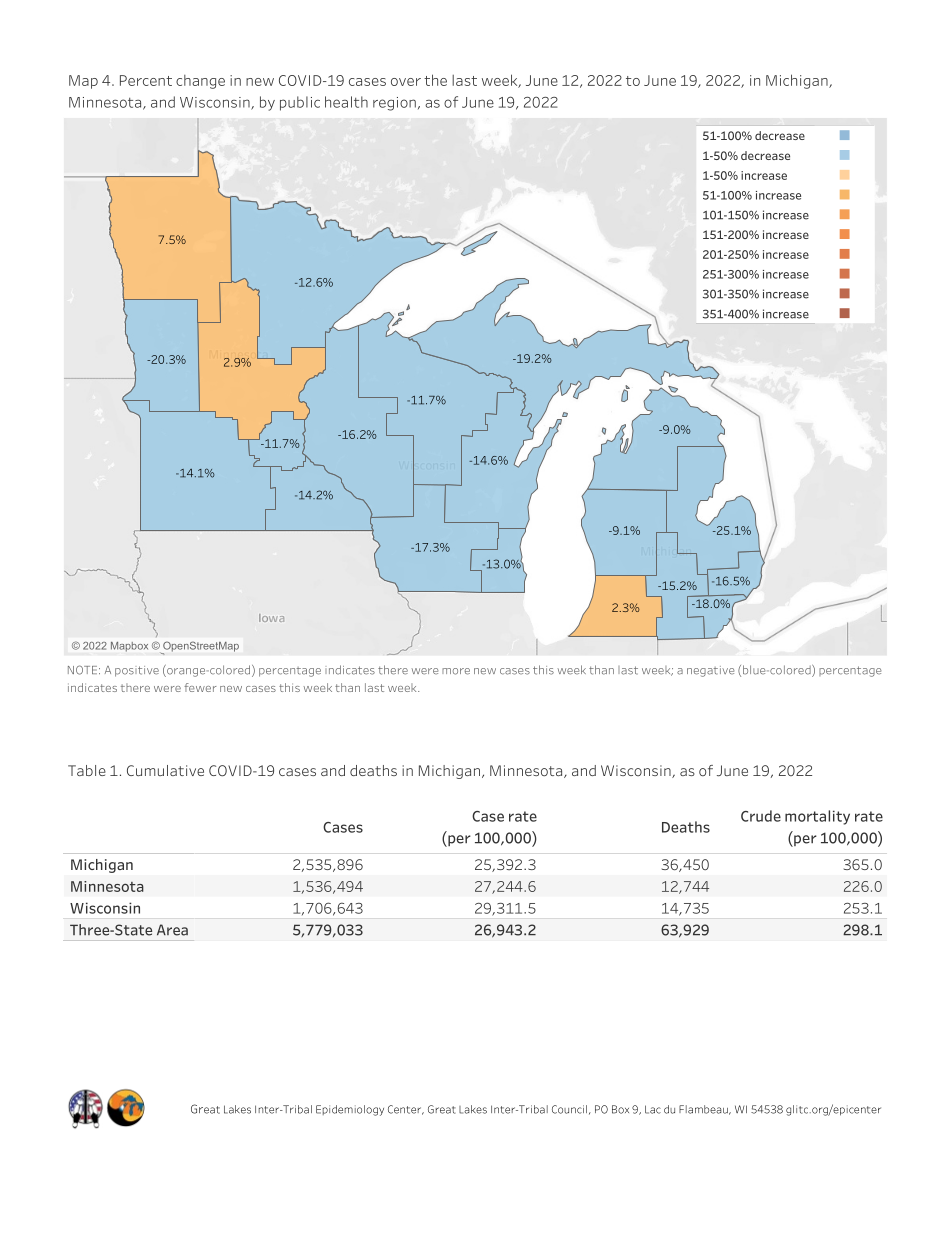 The image size is (952, 1233). What do you see at coordinates (394, 104) in the document?
I see `region` at bounding box center [394, 104].
